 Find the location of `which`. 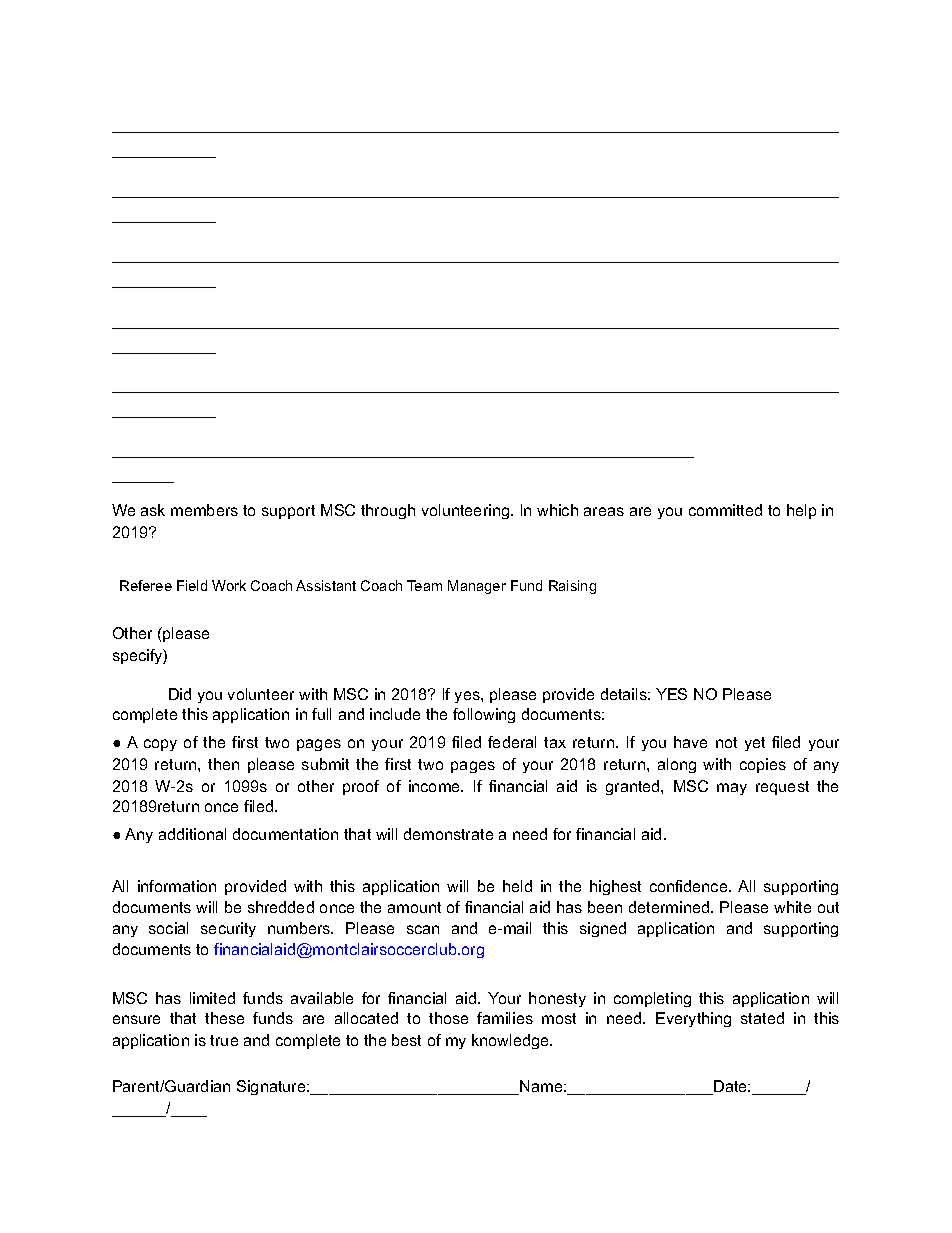

which is located at coordinates (557, 510).
